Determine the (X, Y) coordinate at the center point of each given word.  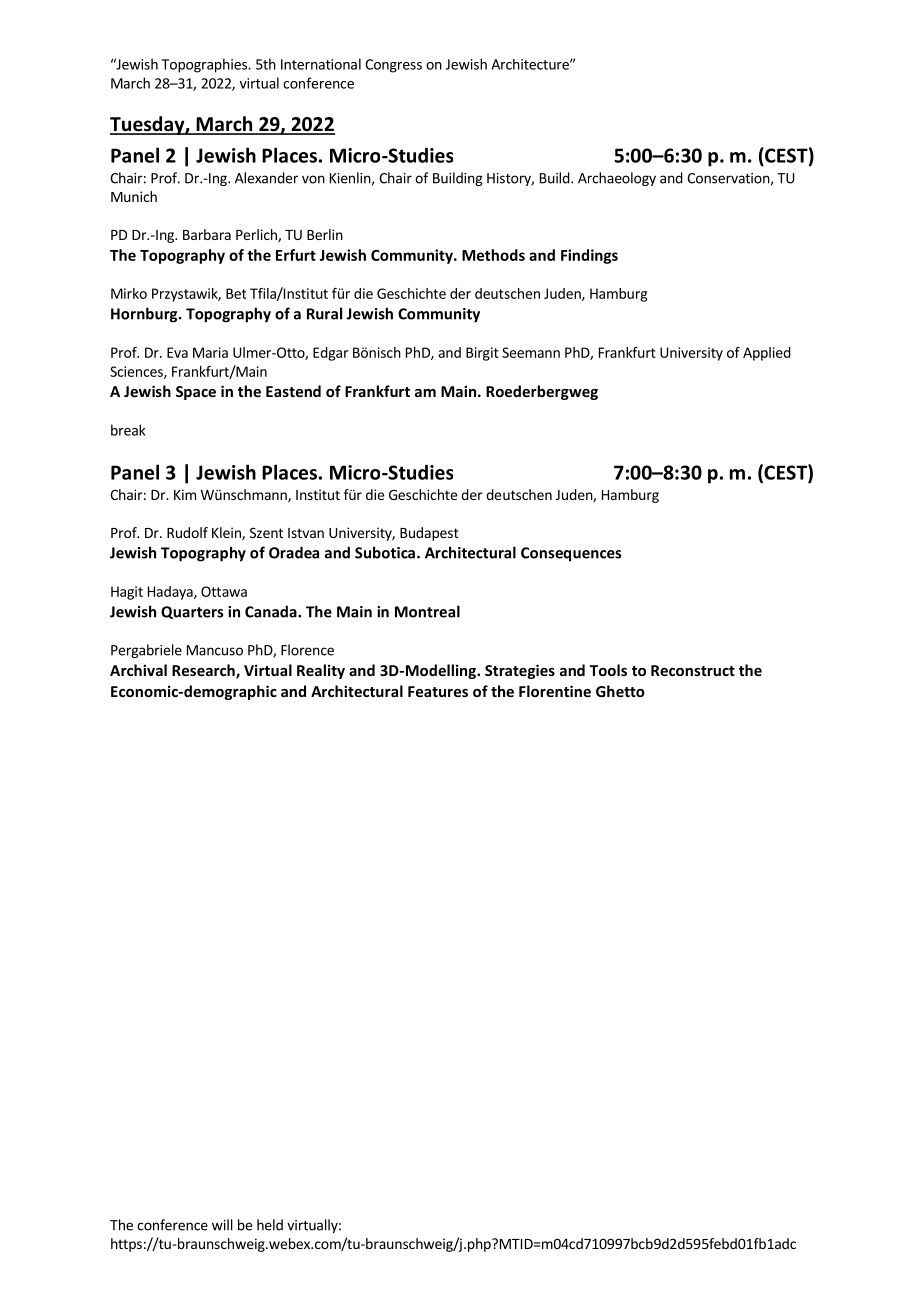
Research (204, 671)
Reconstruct (693, 670)
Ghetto (620, 691)
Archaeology (617, 179)
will (222, 1225)
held (270, 1225)
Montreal (427, 611)
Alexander (266, 178)
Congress (393, 66)
